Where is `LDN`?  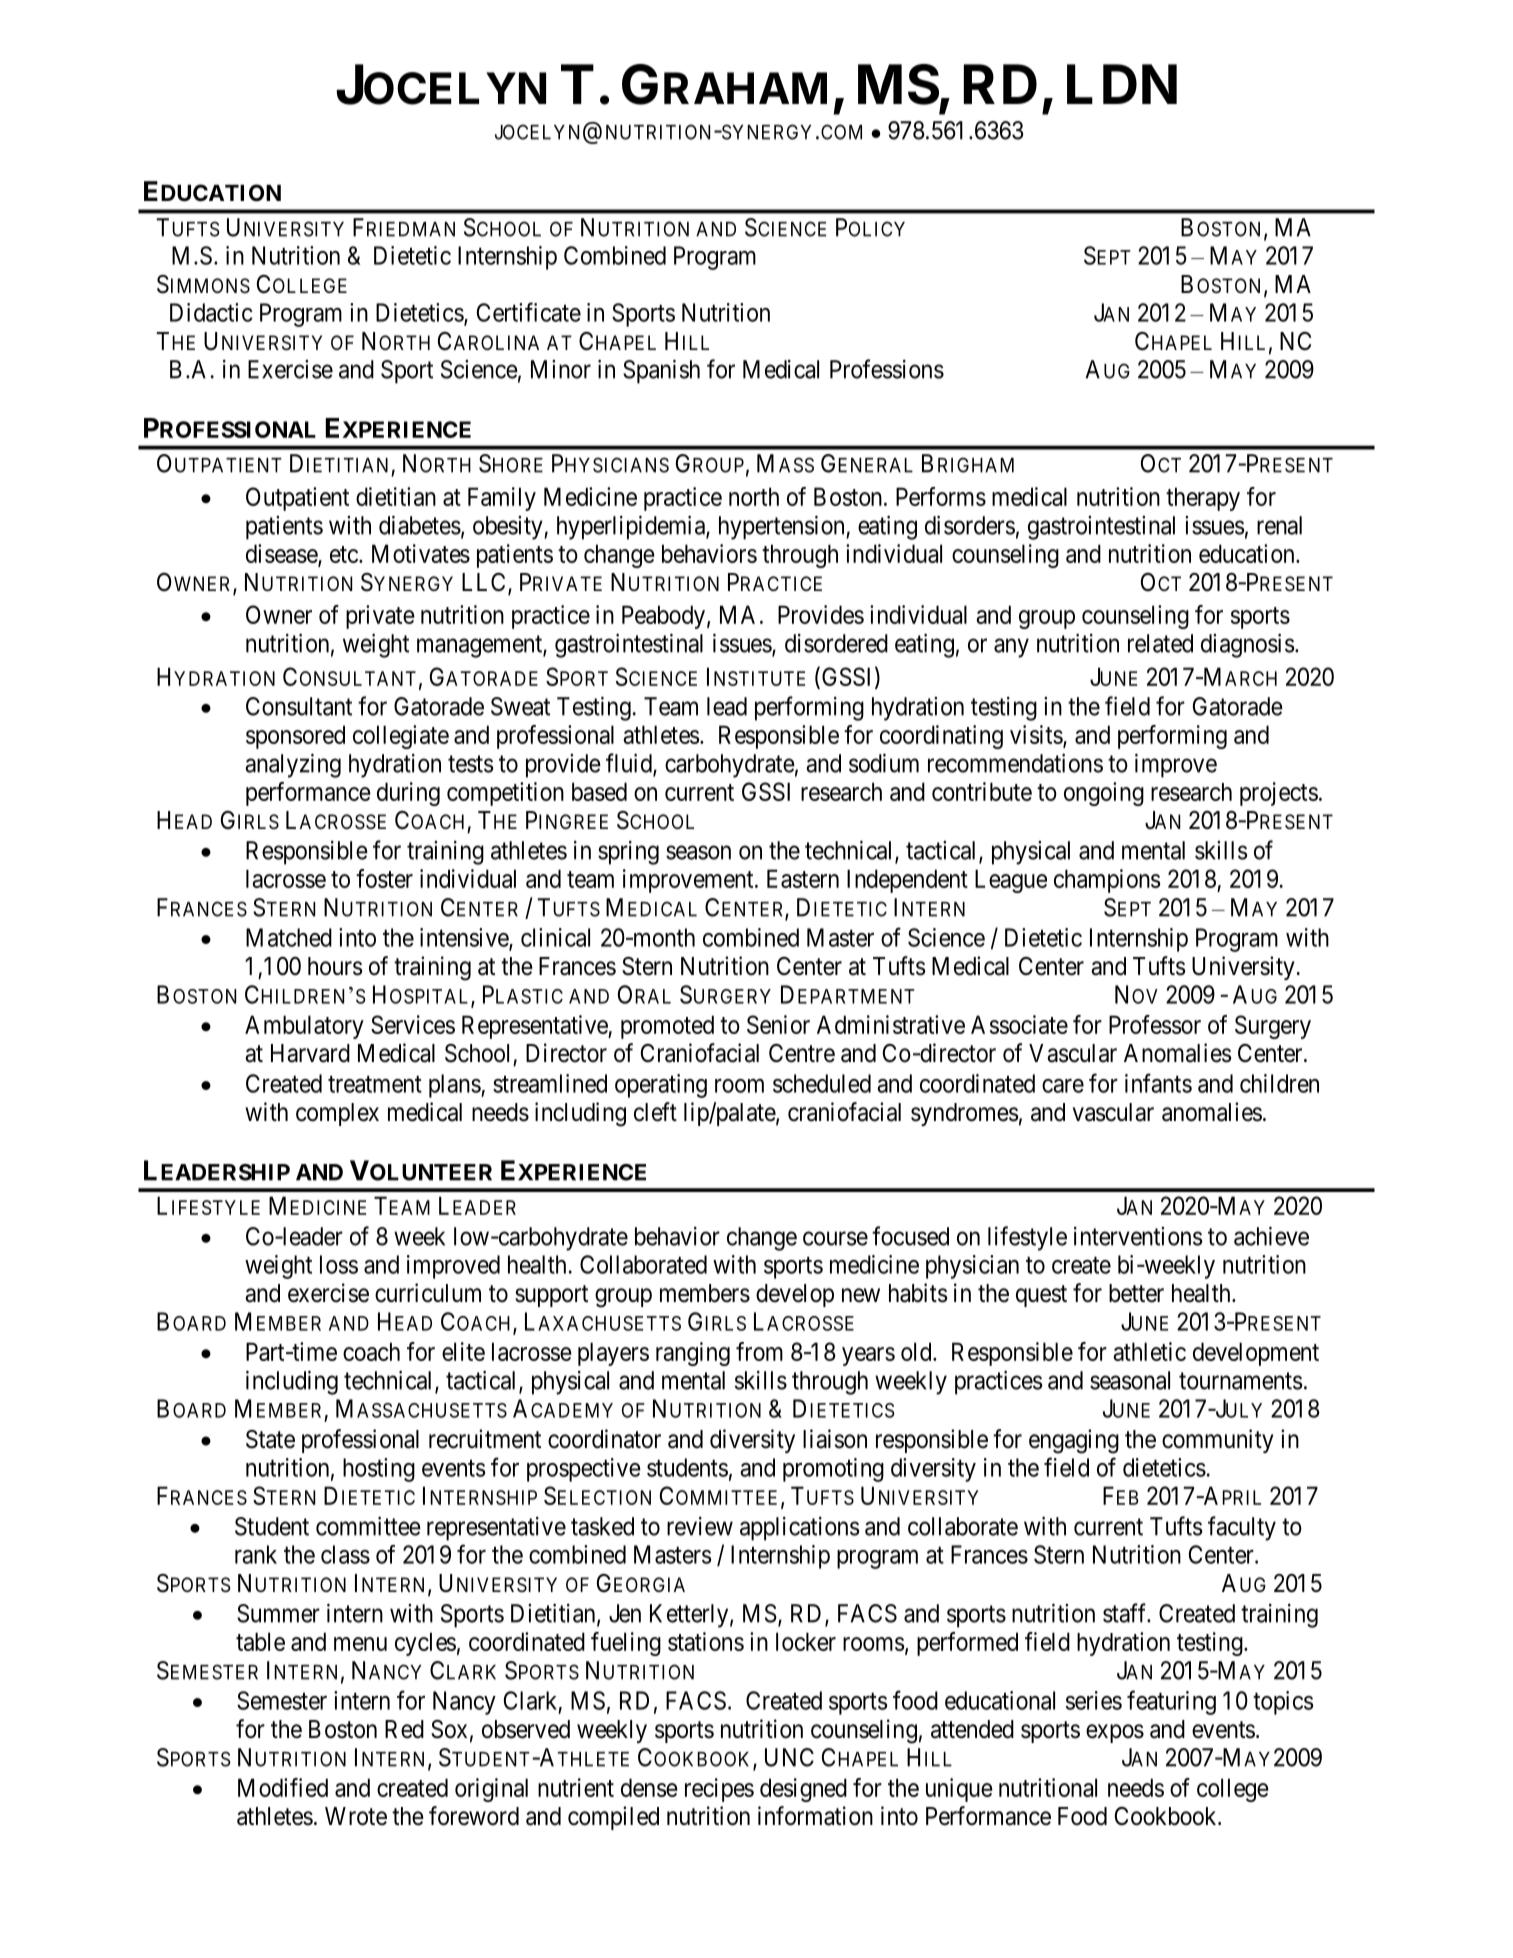
LDN is located at coordinates (1122, 84).
